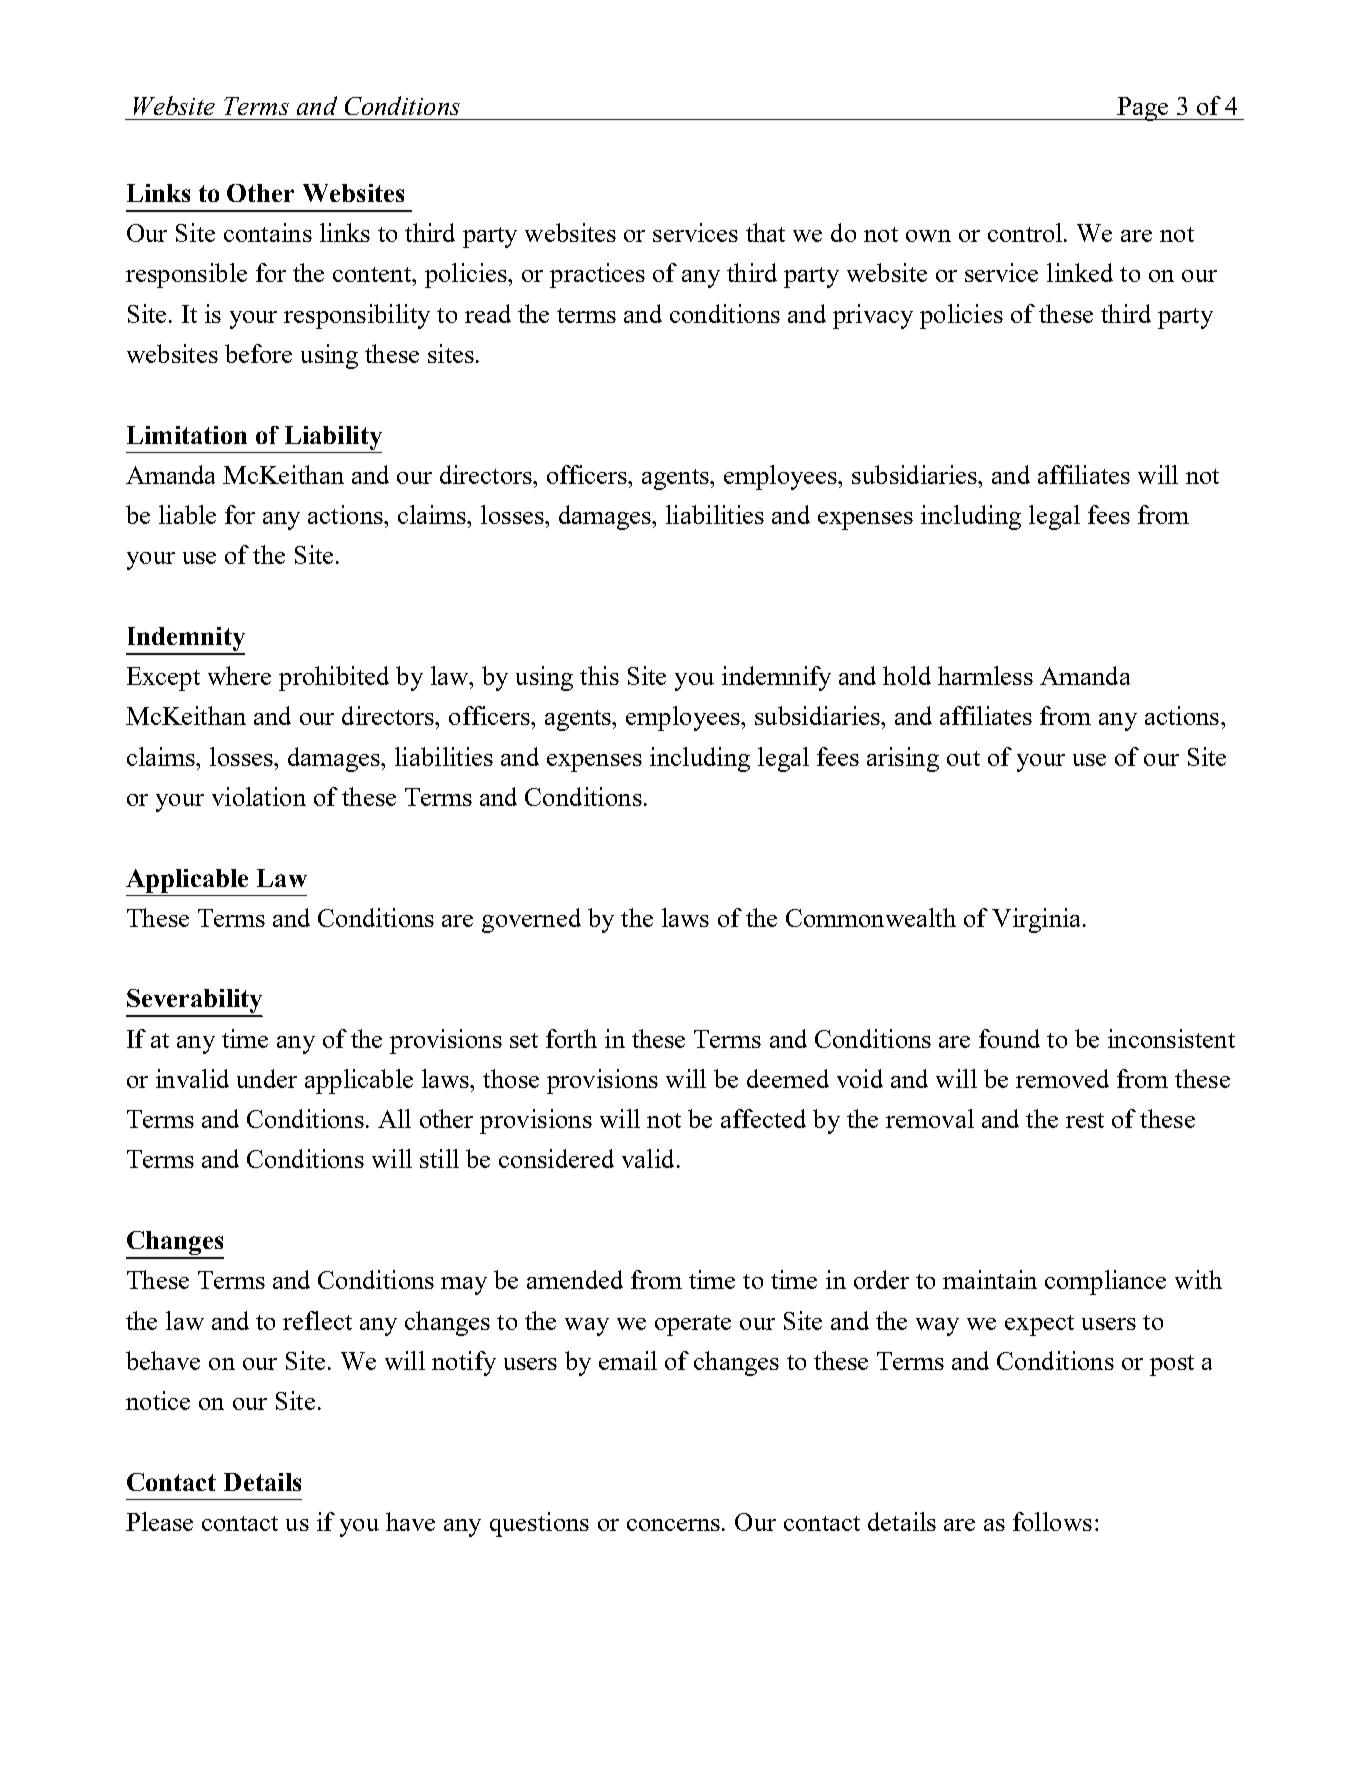 The width and height of the document is (1369, 1772). What do you see at coordinates (531, 920) in the document?
I see `governed` at bounding box center [531, 920].
